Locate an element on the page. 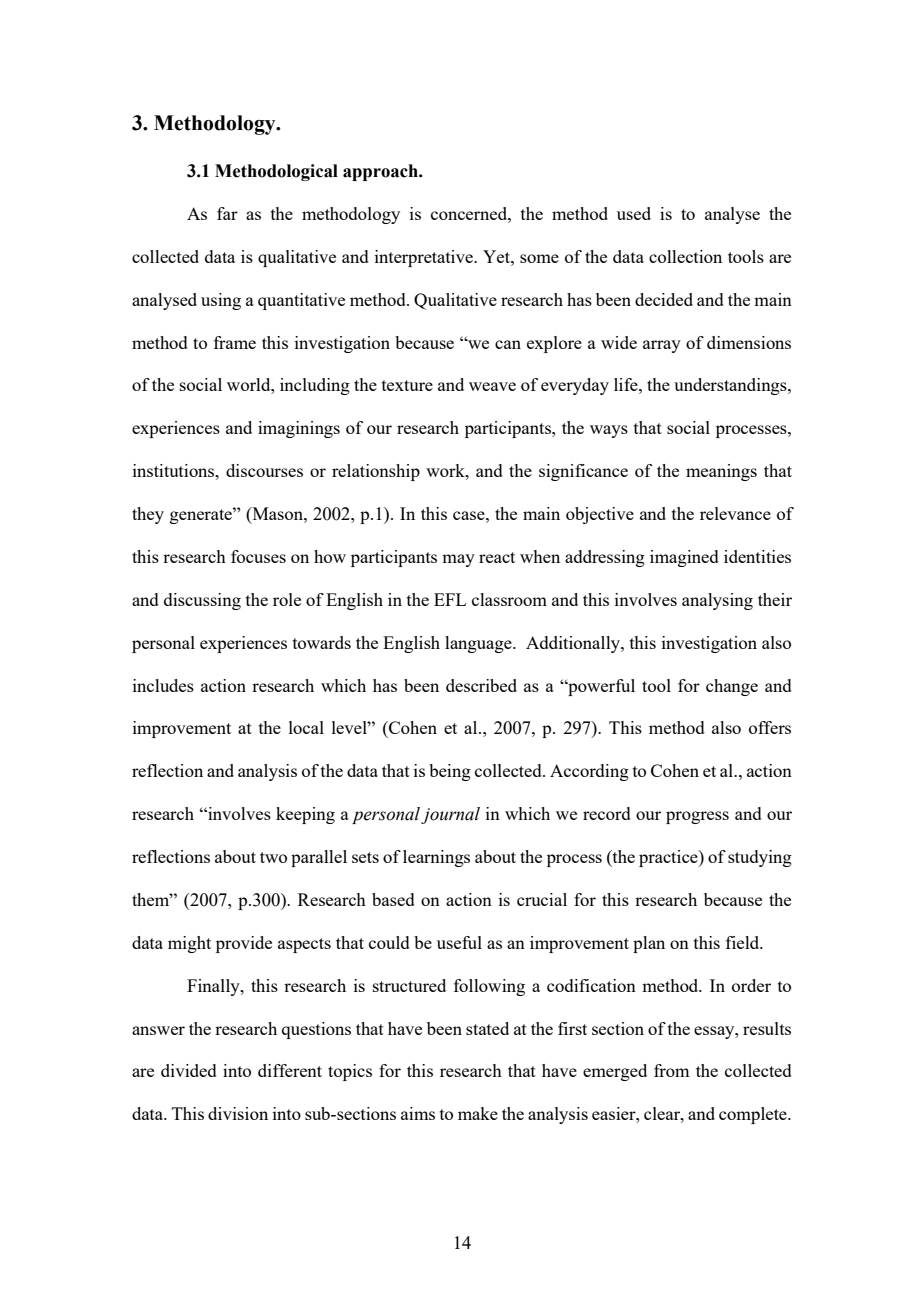 The width and height of the image is (924, 1308). field is located at coordinates (744, 942).
